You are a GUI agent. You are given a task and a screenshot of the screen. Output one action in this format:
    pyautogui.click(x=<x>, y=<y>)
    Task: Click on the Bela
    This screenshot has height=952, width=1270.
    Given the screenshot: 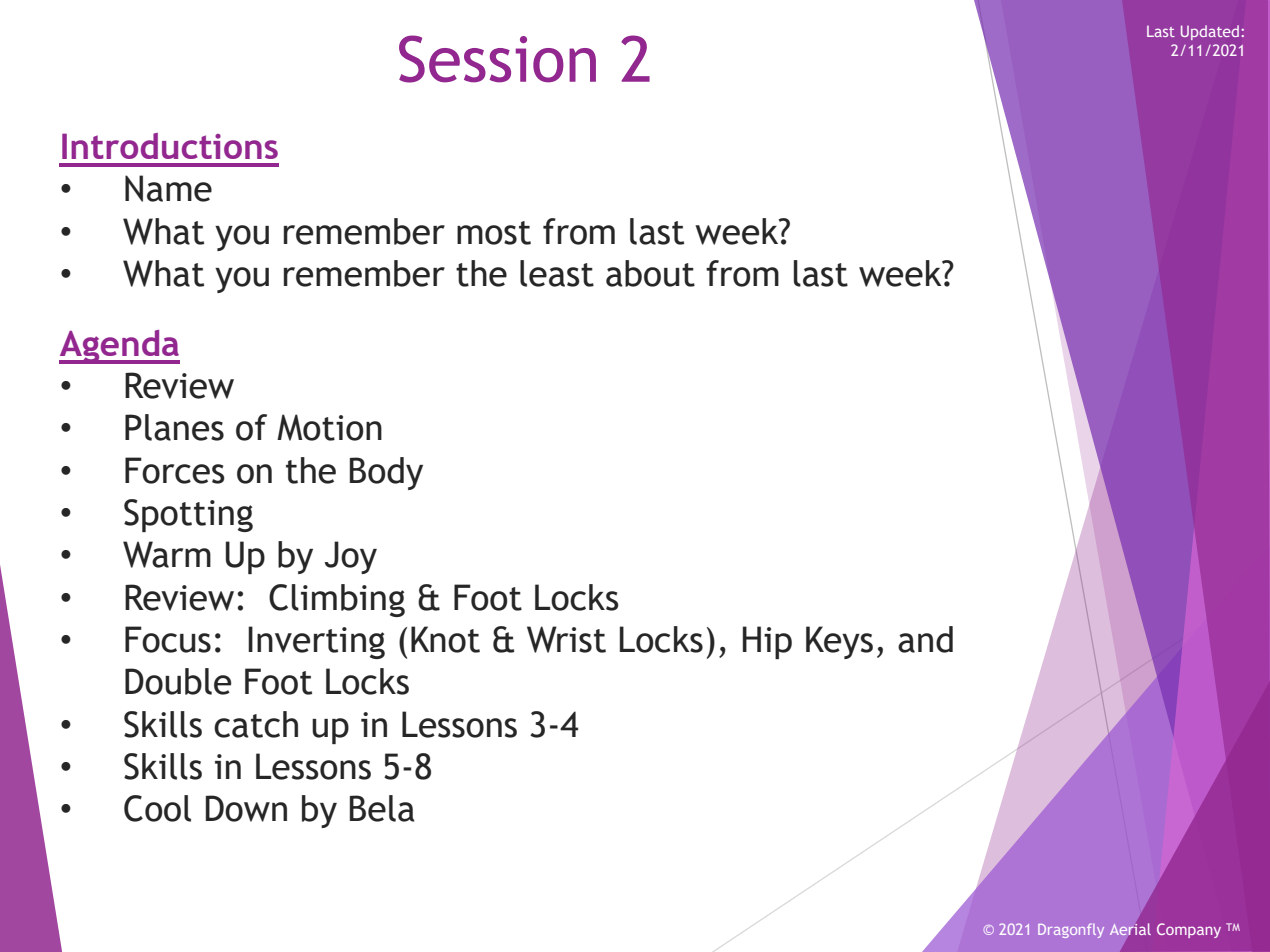 What is the action you would take?
    pyautogui.click(x=382, y=808)
